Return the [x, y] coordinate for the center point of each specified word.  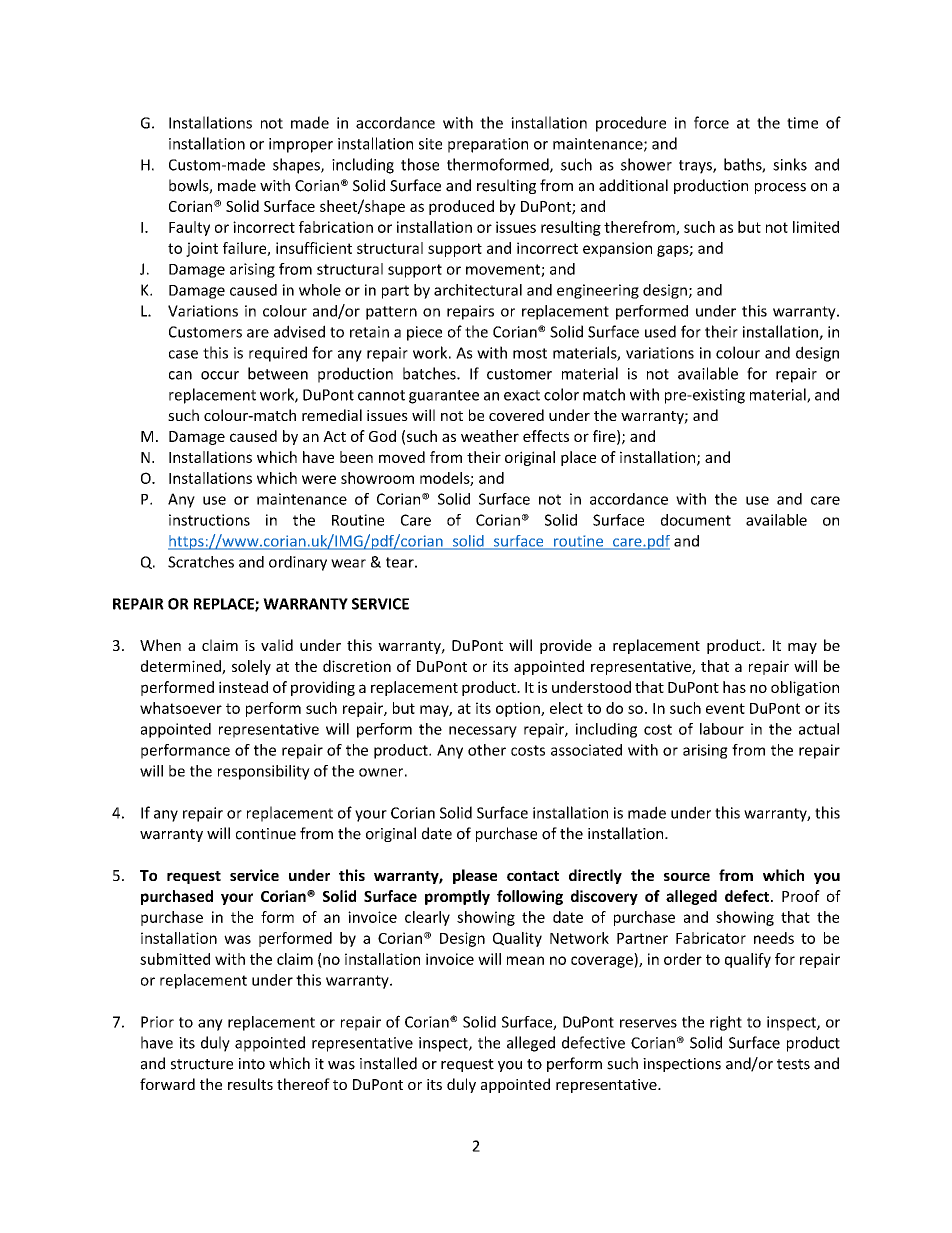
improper [301, 145]
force [711, 122]
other [487, 750]
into [252, 1064]
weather [490, 436]
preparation [488, 145]
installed [388, 1063]
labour [722, 729]
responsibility [264, 772]
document [696, 520]
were [319, 479]
